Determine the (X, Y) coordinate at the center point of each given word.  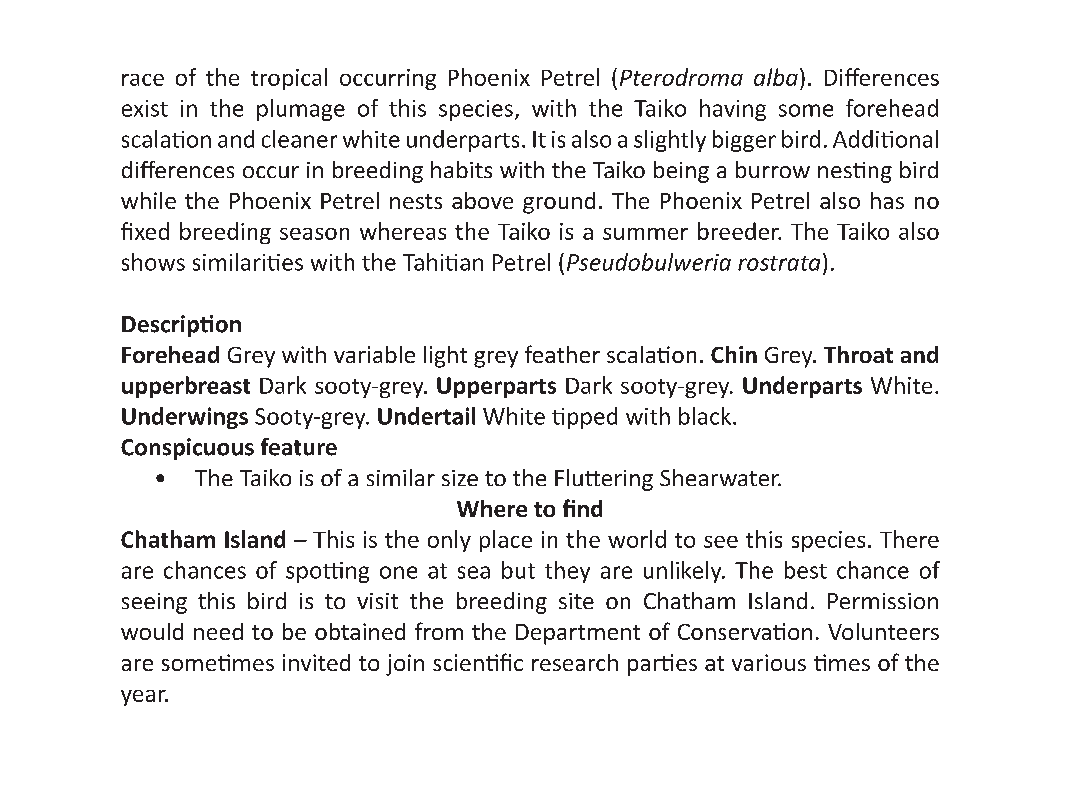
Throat (858, 354)
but (518, 570)
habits (461, 169)
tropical (289, 79)
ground (559, 203)
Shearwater (720, 477)
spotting (327, 572)
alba (776, 77)
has (887, 200)
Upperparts (496, 387)
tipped (584, 418)
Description (181, 326)
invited (316, 662)
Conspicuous (187, 449)
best (806, 570)
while (148, 200)
